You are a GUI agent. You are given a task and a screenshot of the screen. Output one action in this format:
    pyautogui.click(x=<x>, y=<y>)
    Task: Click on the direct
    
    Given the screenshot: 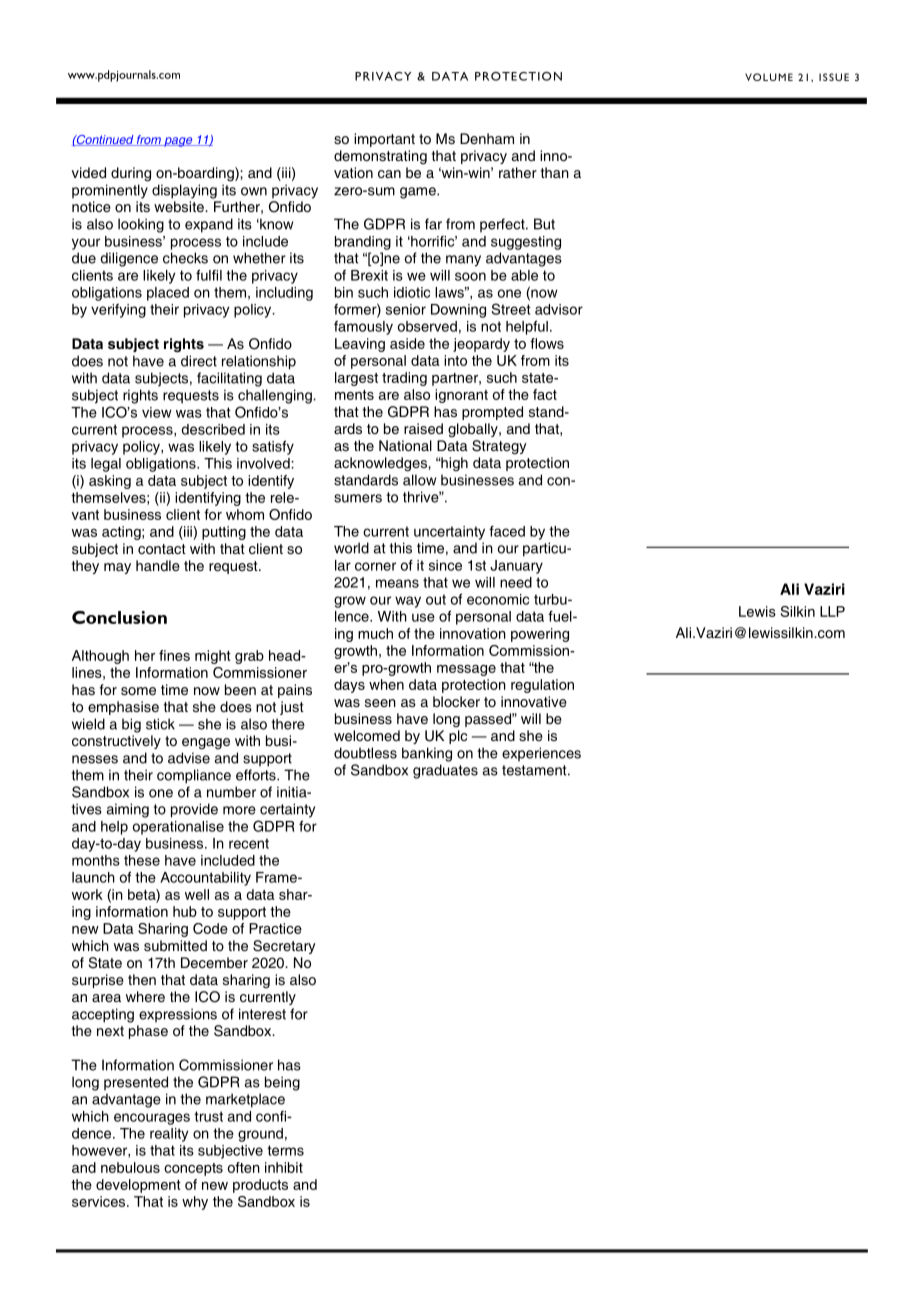 What is the action you would take?
    pyautogui.click(x=199, y=361)
